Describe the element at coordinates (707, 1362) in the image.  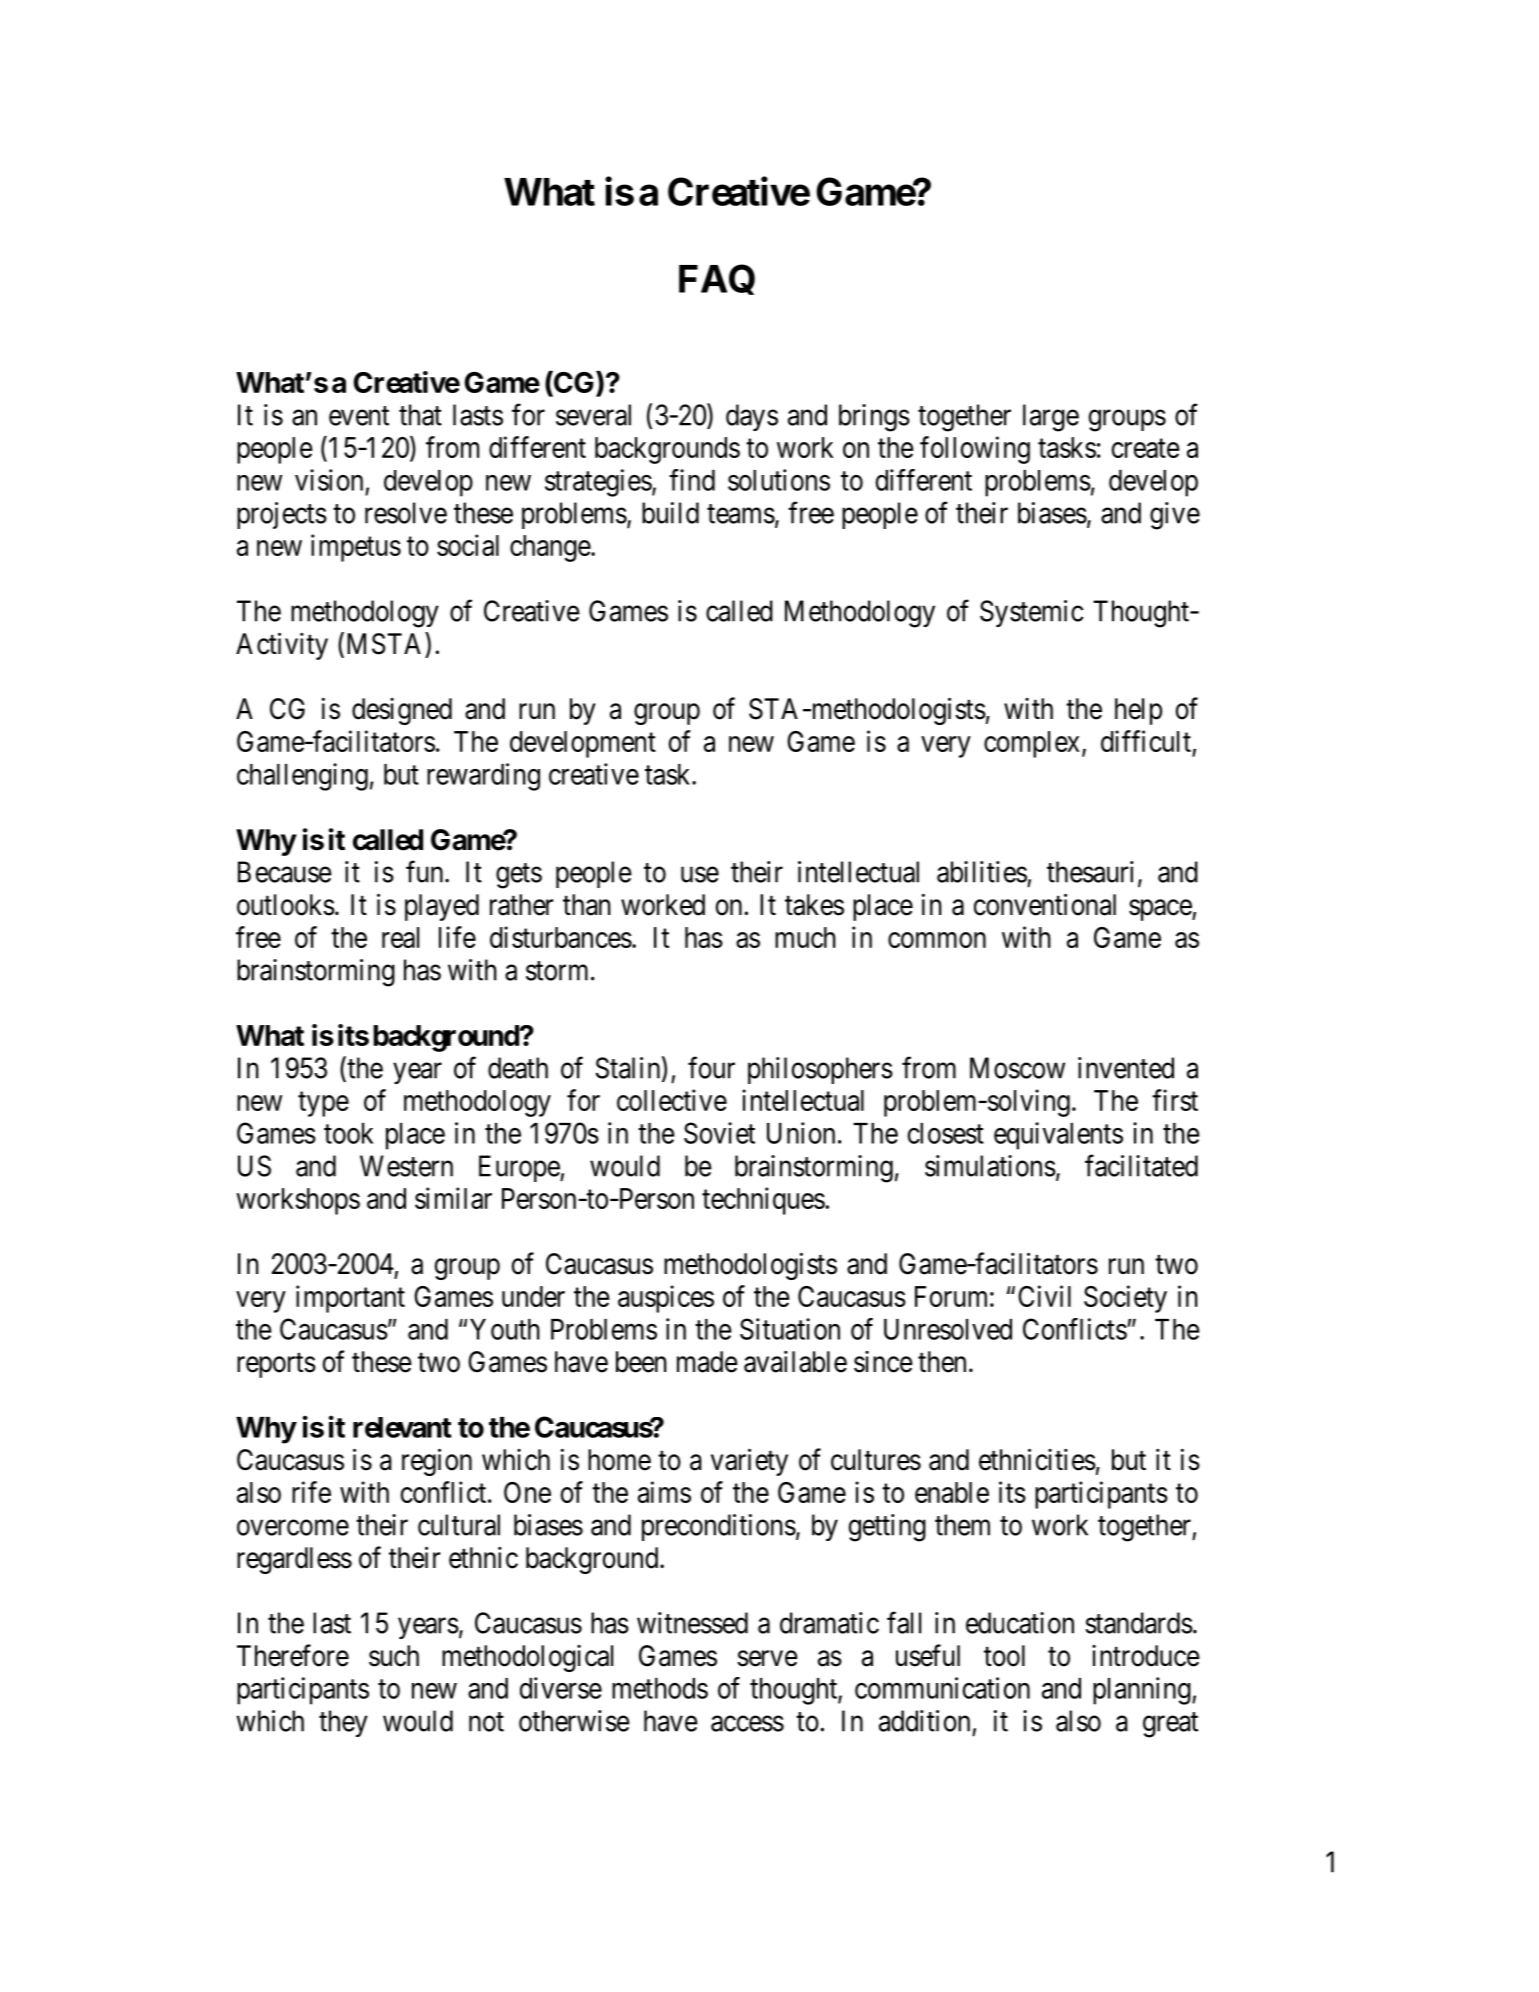
I see `made` at that location.
